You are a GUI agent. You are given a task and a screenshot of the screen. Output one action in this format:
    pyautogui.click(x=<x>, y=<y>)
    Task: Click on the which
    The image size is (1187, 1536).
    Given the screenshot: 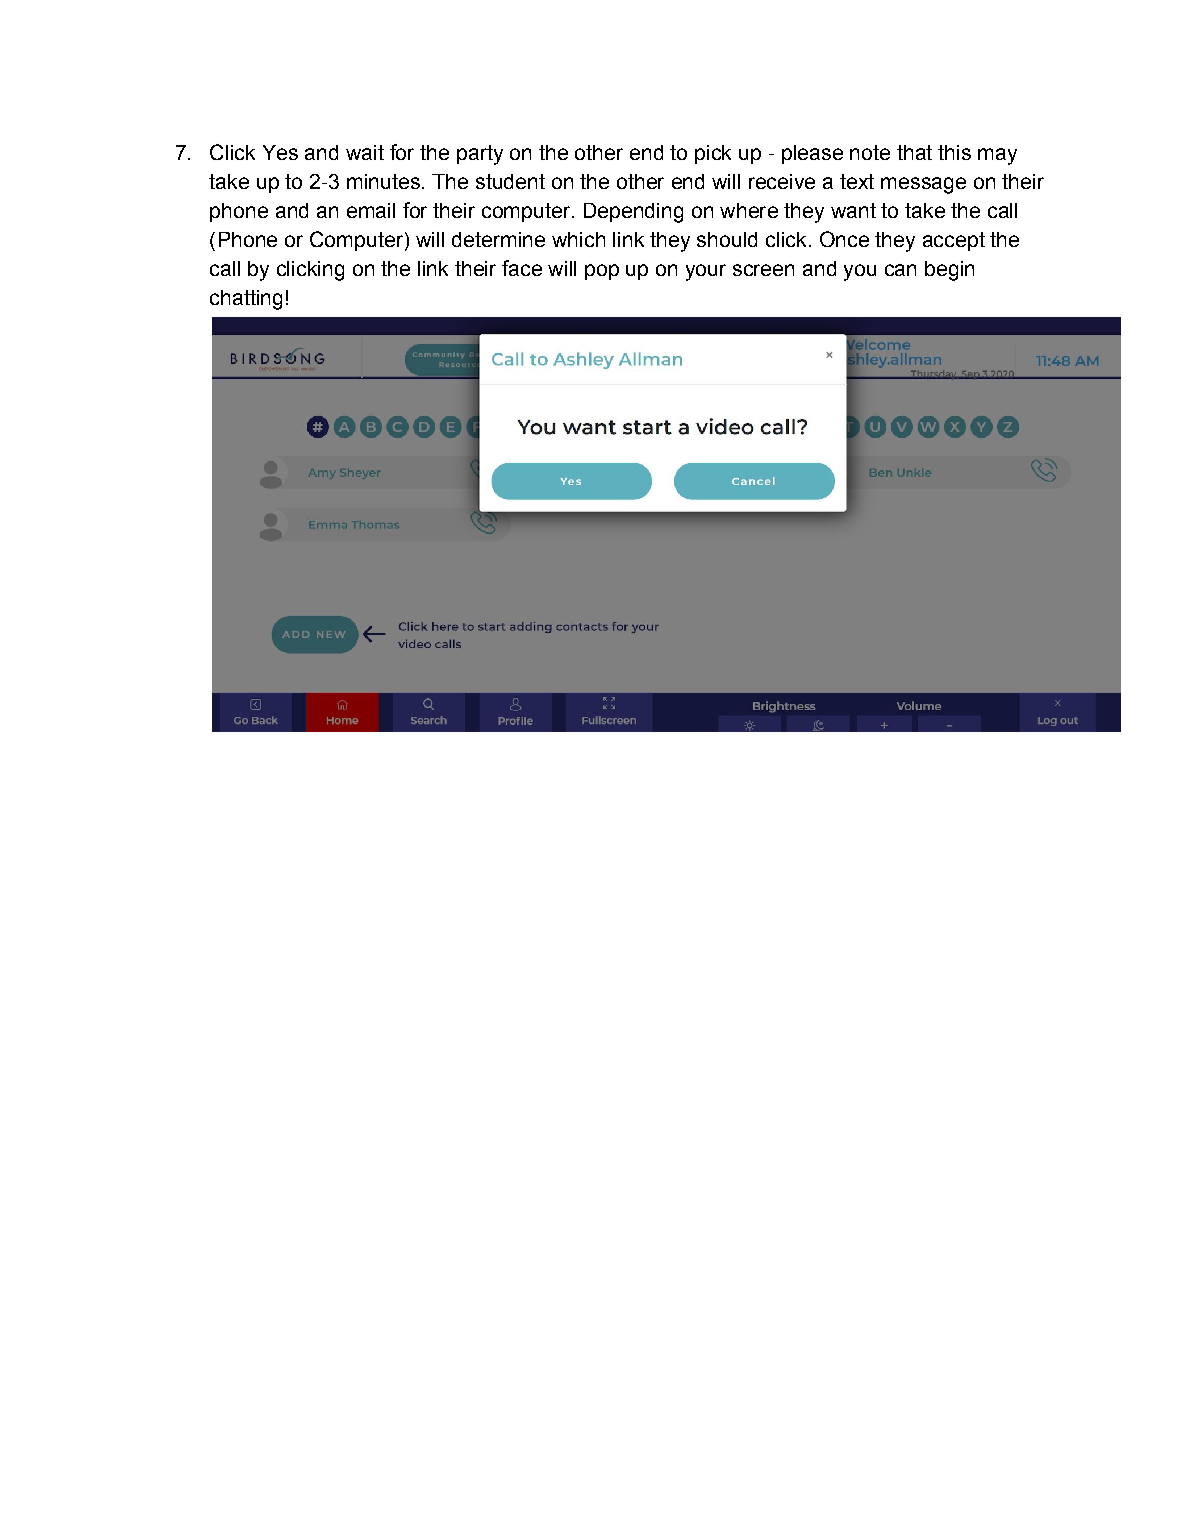 What is the action you would take?
    pyautogui.click(x=578, y=239)
